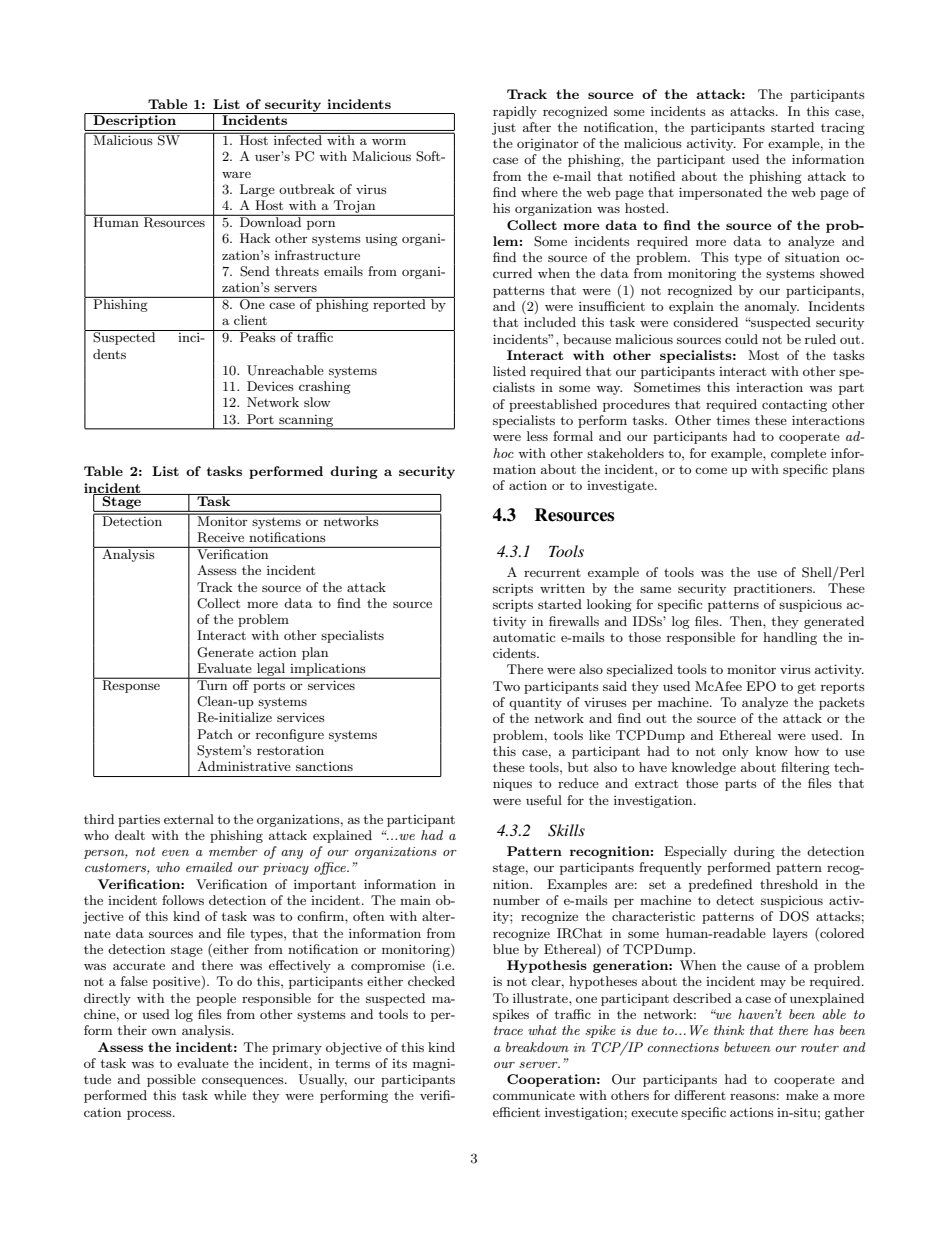 The width and height of the image is (952, 1233). I want to click on efficient, so click(516, 1112).
